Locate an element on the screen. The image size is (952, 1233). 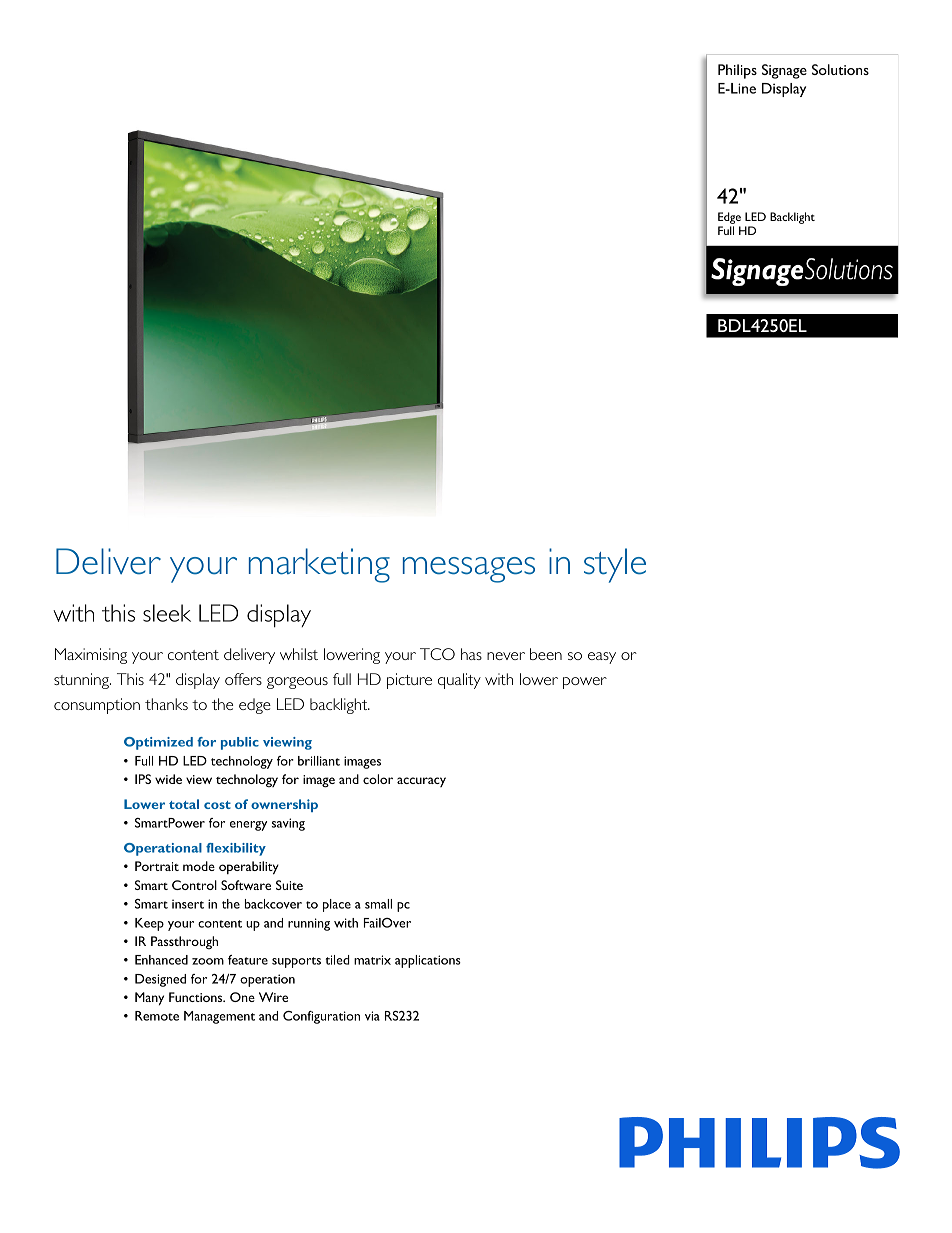
Signage is located at coordinates (784, 71).
